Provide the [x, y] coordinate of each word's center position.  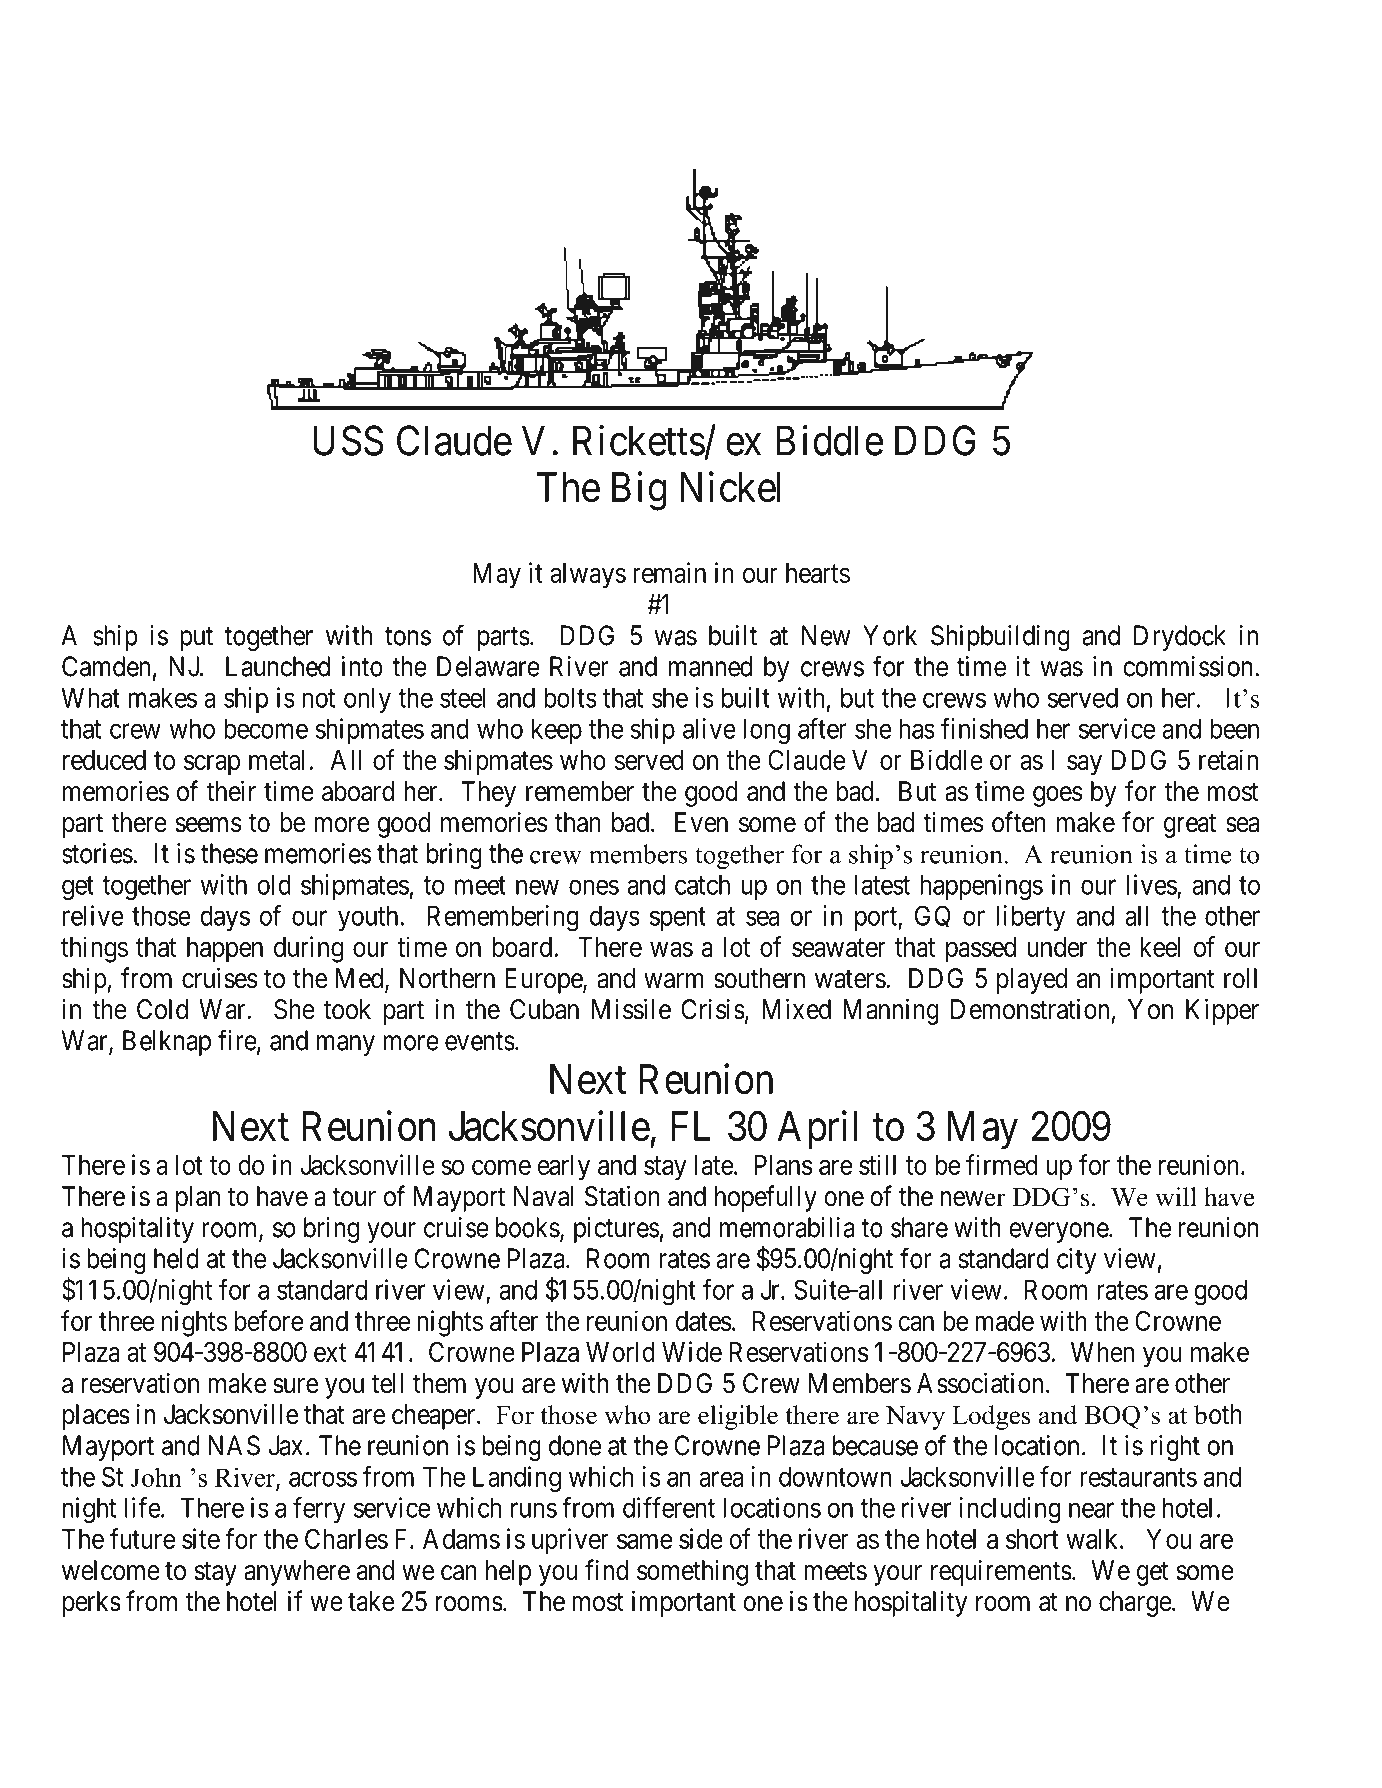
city [1076, 1261]
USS [348, 440]
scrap [212, 765]
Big [639, 491]
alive [709, 728]
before [269, 1320]
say [1084, 765]
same [644, 1541]
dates [704, 1321]
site [201, 1538]
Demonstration [1030, 1009]
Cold [162, 1009]
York [890, 635]
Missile [631, 1009]
